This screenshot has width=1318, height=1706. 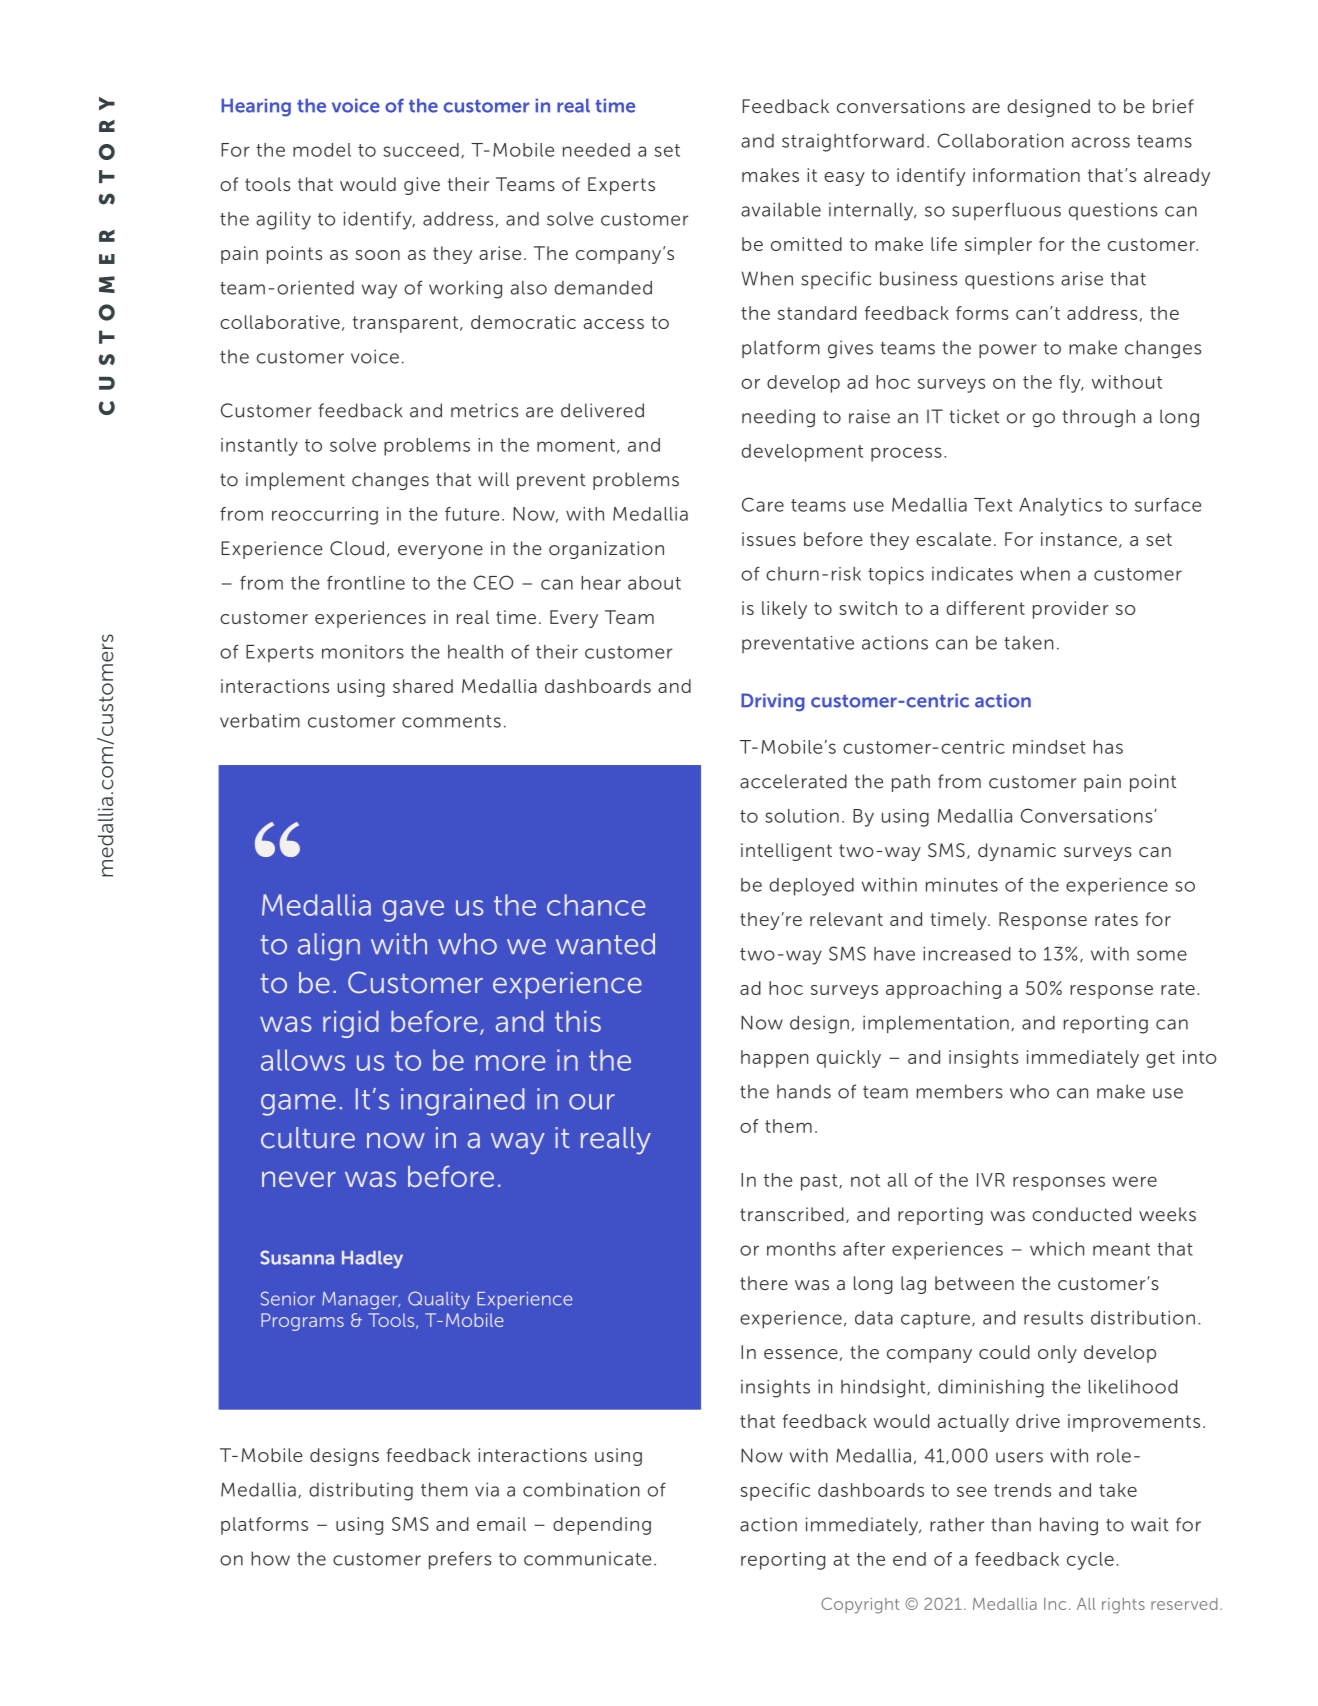 What do you see at coordinates (1090, 1561) in the screenshot?
I see `cycle` at bounding box center [1090, 1561].
